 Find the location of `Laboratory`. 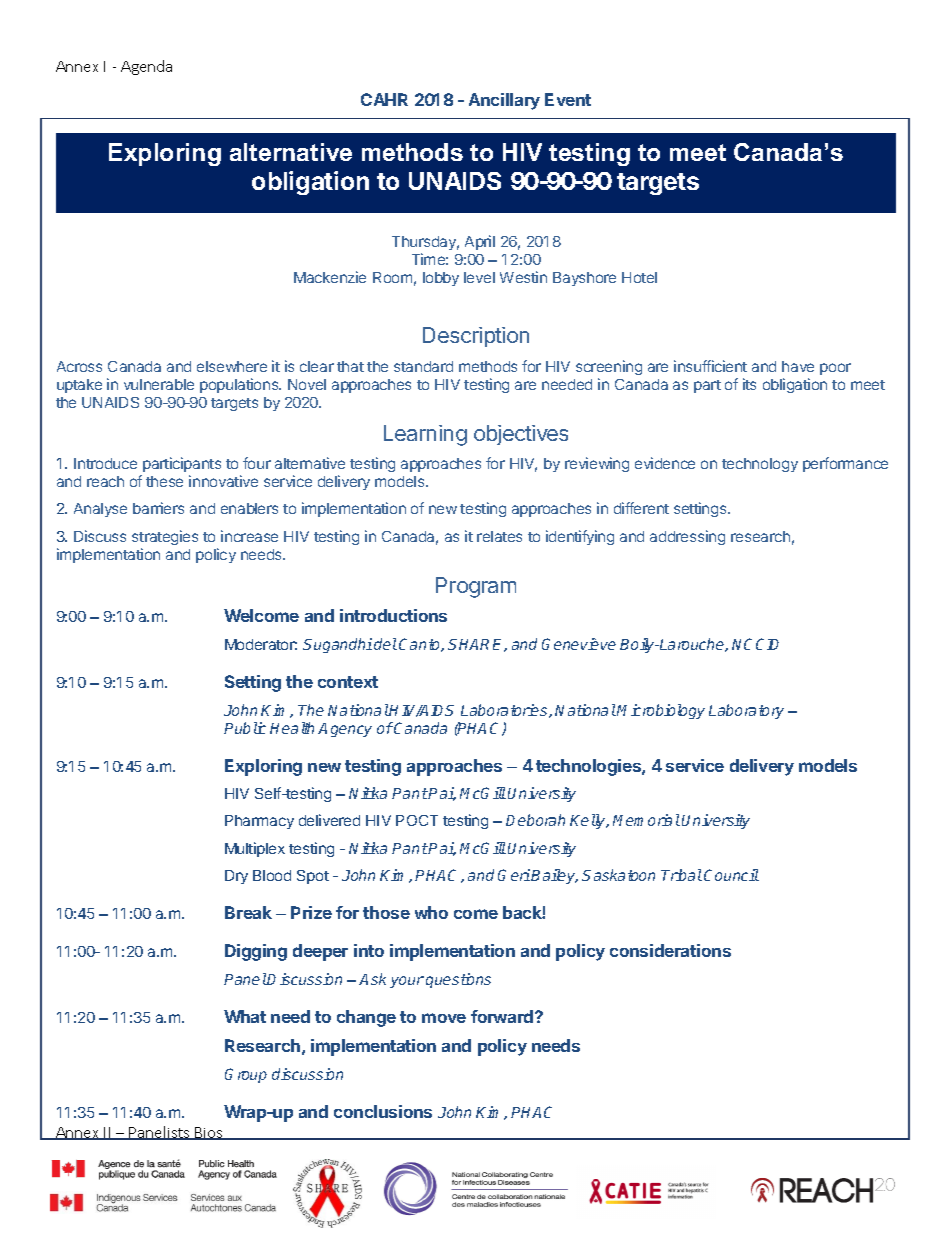

Laboratory is located at coordinates (746, 711).
